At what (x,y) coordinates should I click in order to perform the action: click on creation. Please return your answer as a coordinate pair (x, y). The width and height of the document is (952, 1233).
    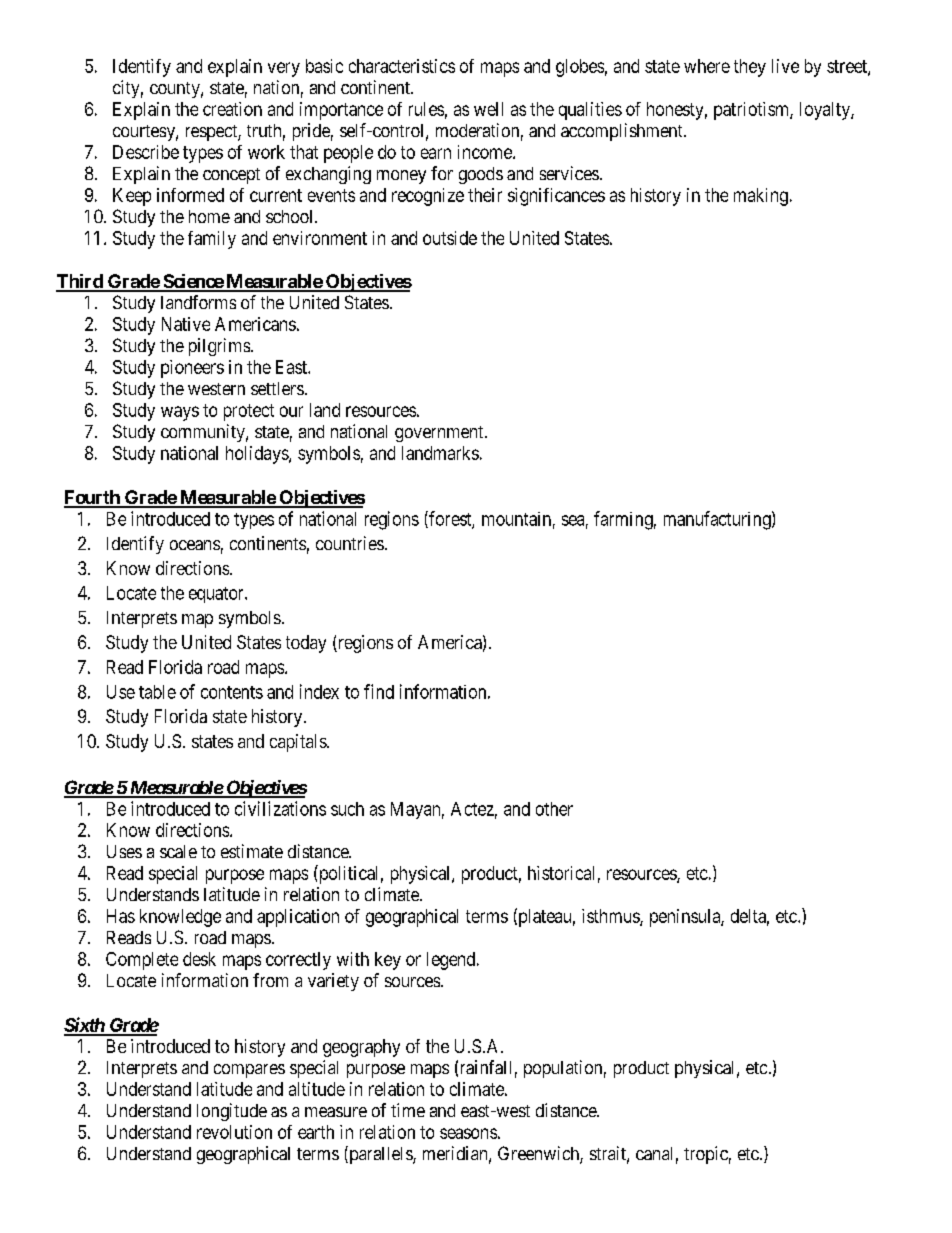
    Looking at the image, I should click on (232, 109).
